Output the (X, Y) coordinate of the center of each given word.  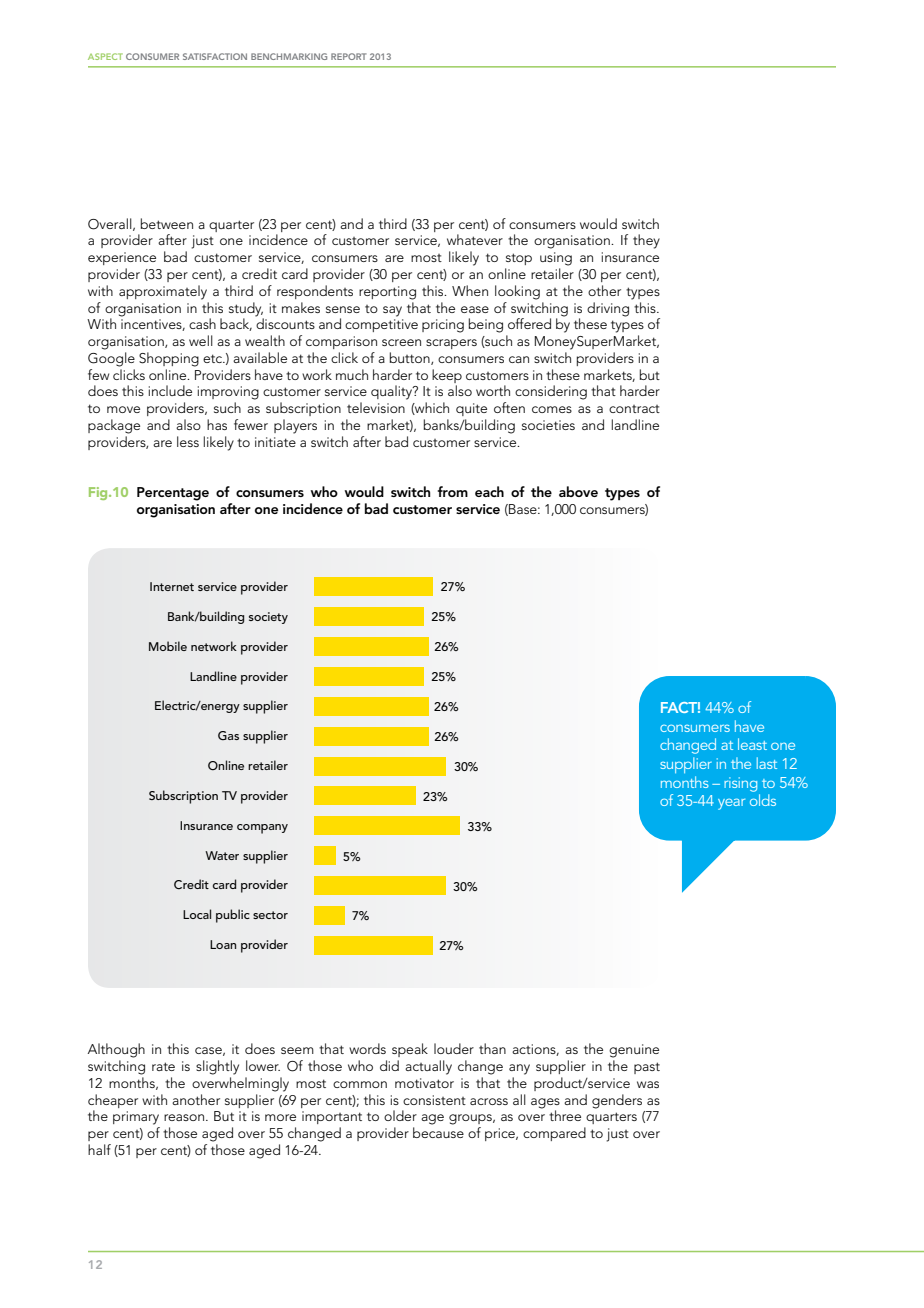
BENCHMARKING (289, 56)
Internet (172, 586)
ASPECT (105, 56)
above (578, 491)
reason (184, 1117)
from (453, 491)
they (646, 241)
